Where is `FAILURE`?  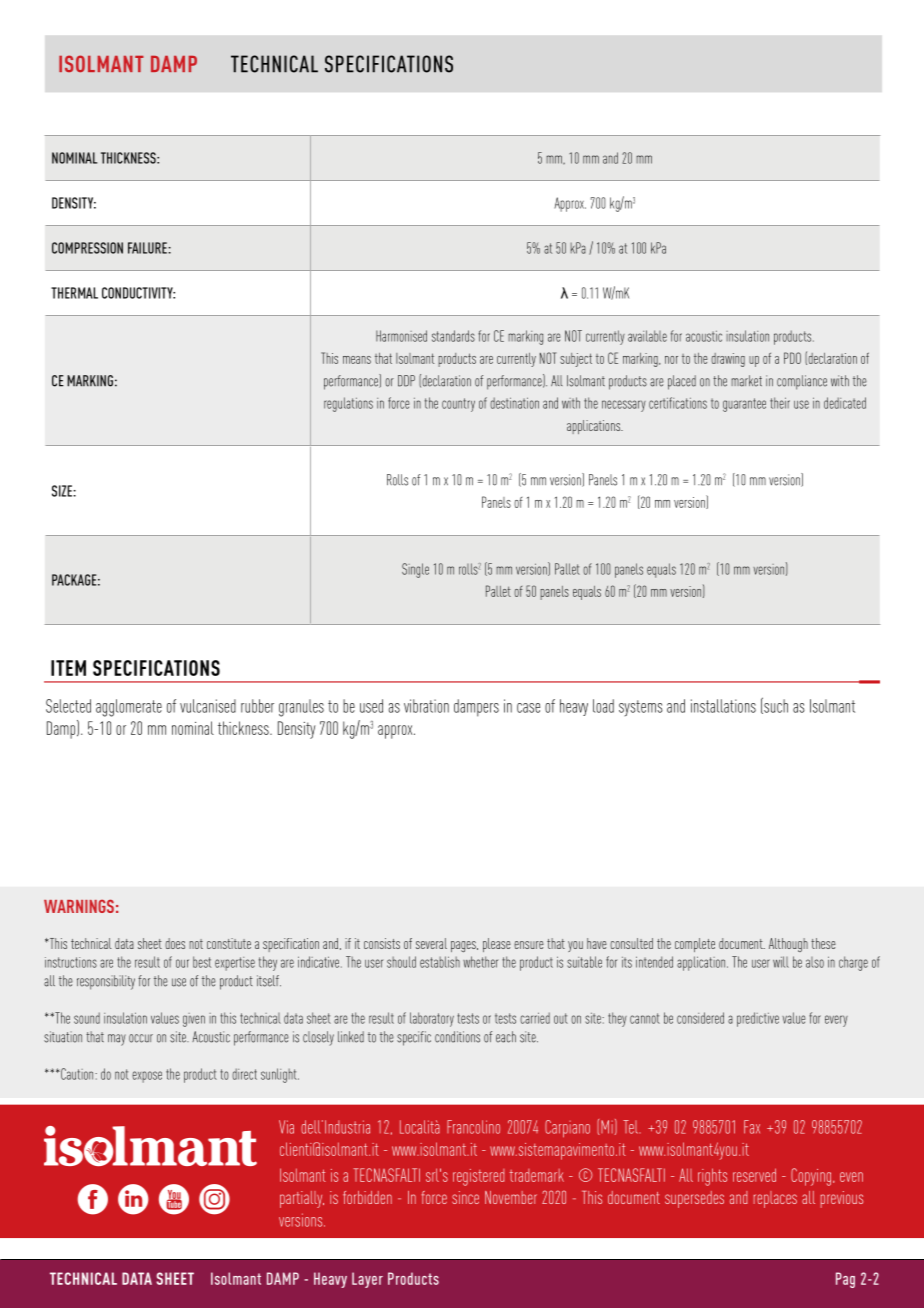 FAILURE is located at coordinates (147, 248).
